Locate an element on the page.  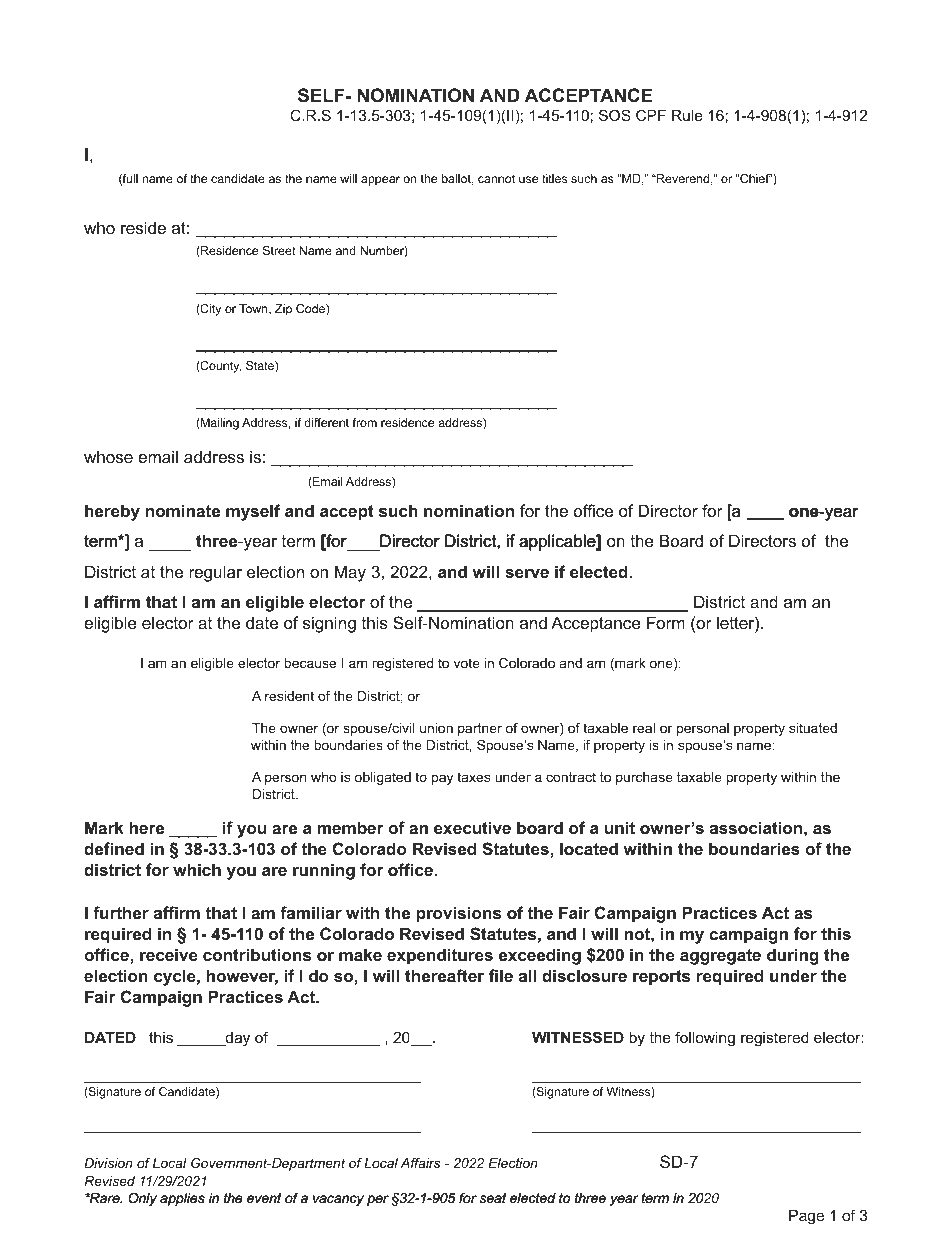
expenditures is located at coordinates (440, 956).
